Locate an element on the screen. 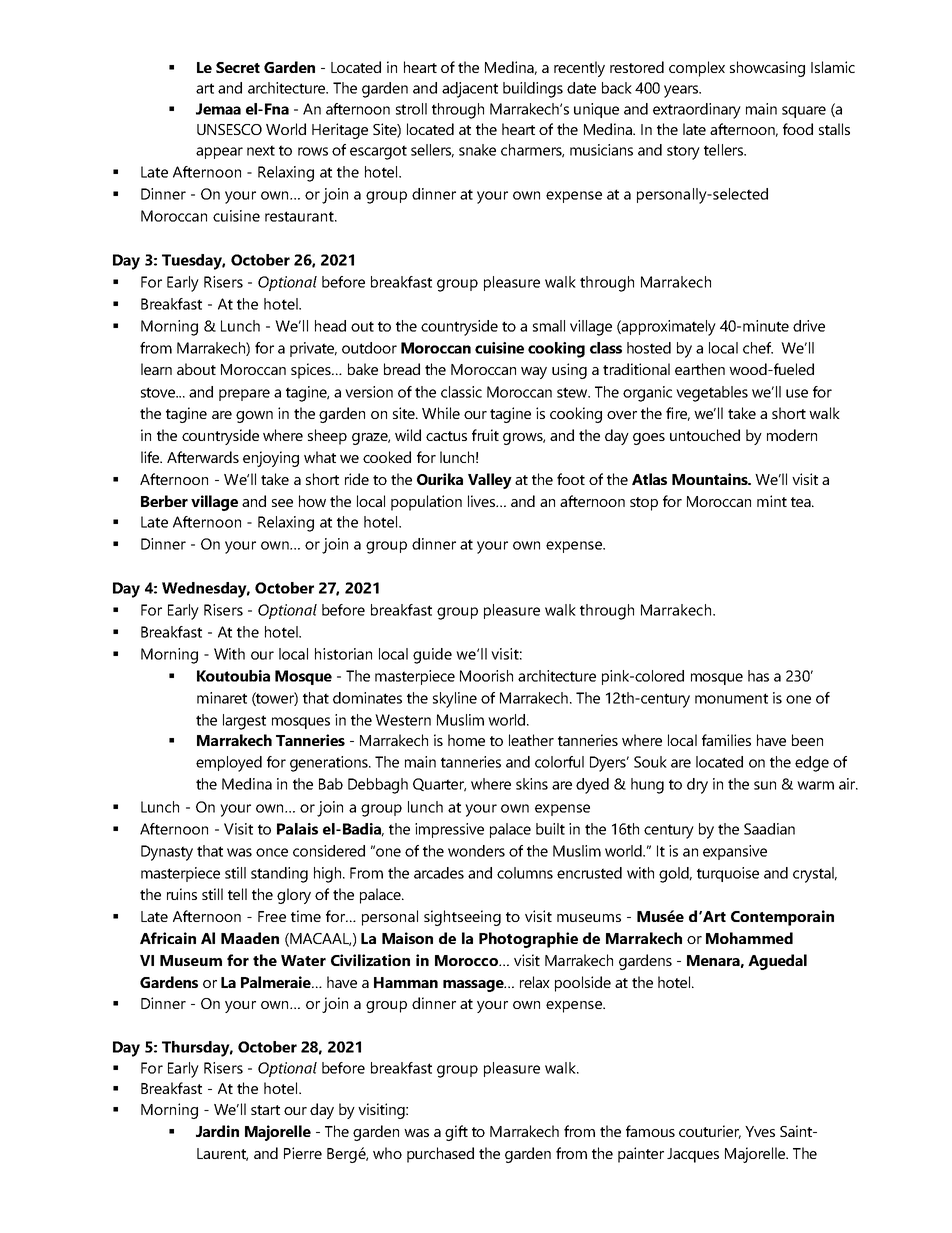 This screenshot has width=952, height=1233. monument is located at coordinates (731, 698).
